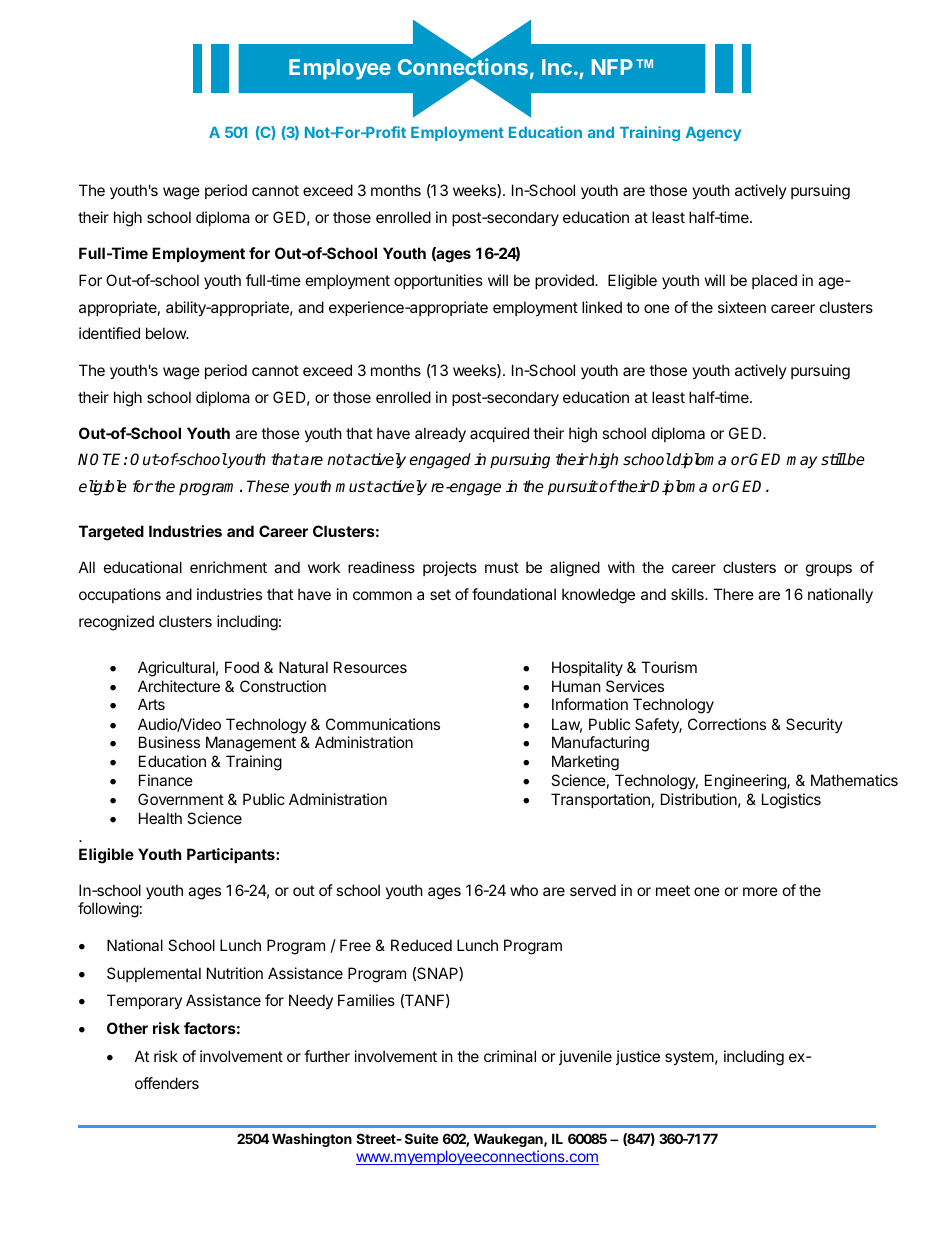 The width and height of the screenshot is (952, 1233). Describe the element at coordinates (612, 67) in the screenshot. I see `NFP` at that location.
